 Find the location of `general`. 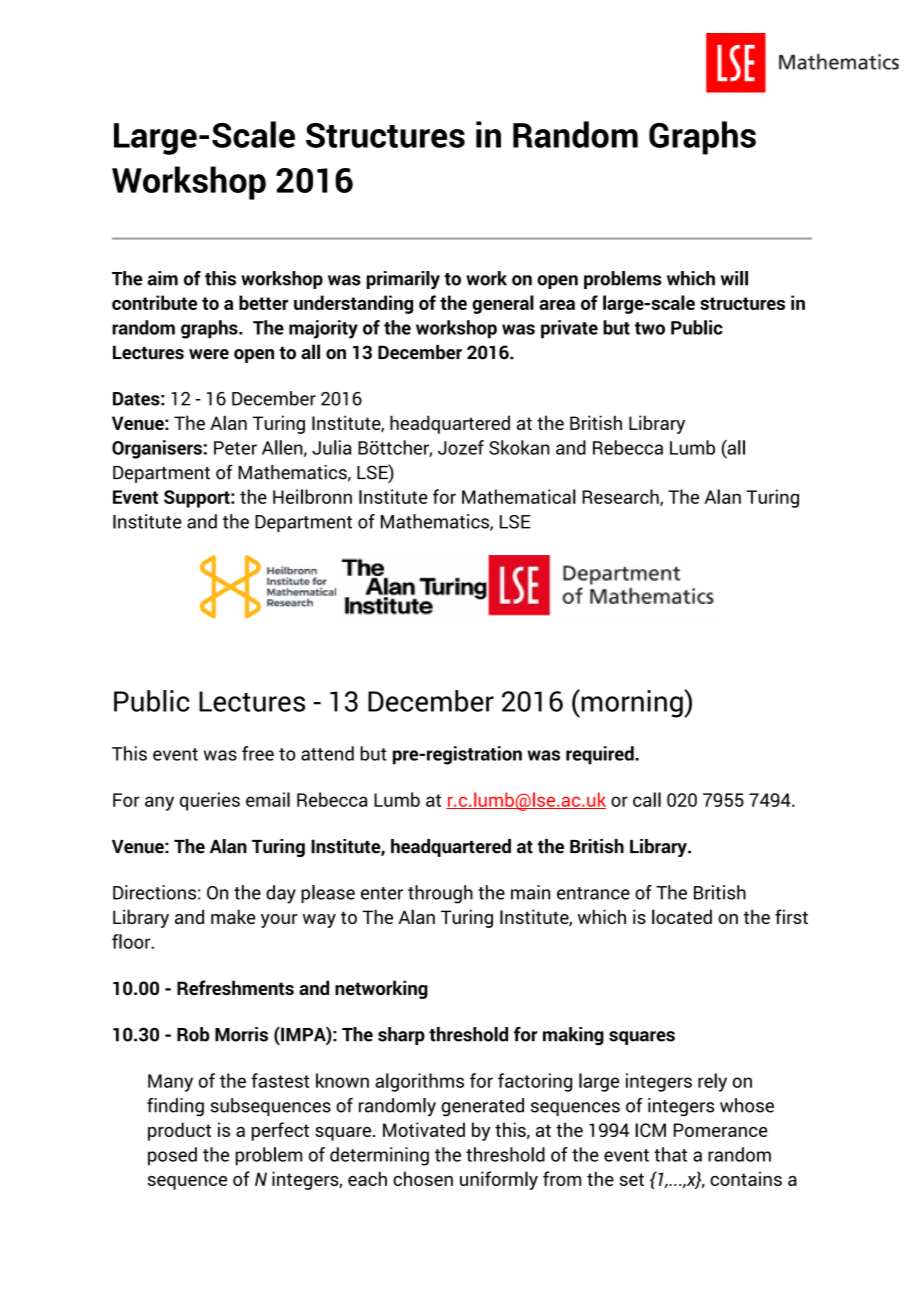

general is located at coordinates (503, 304).
